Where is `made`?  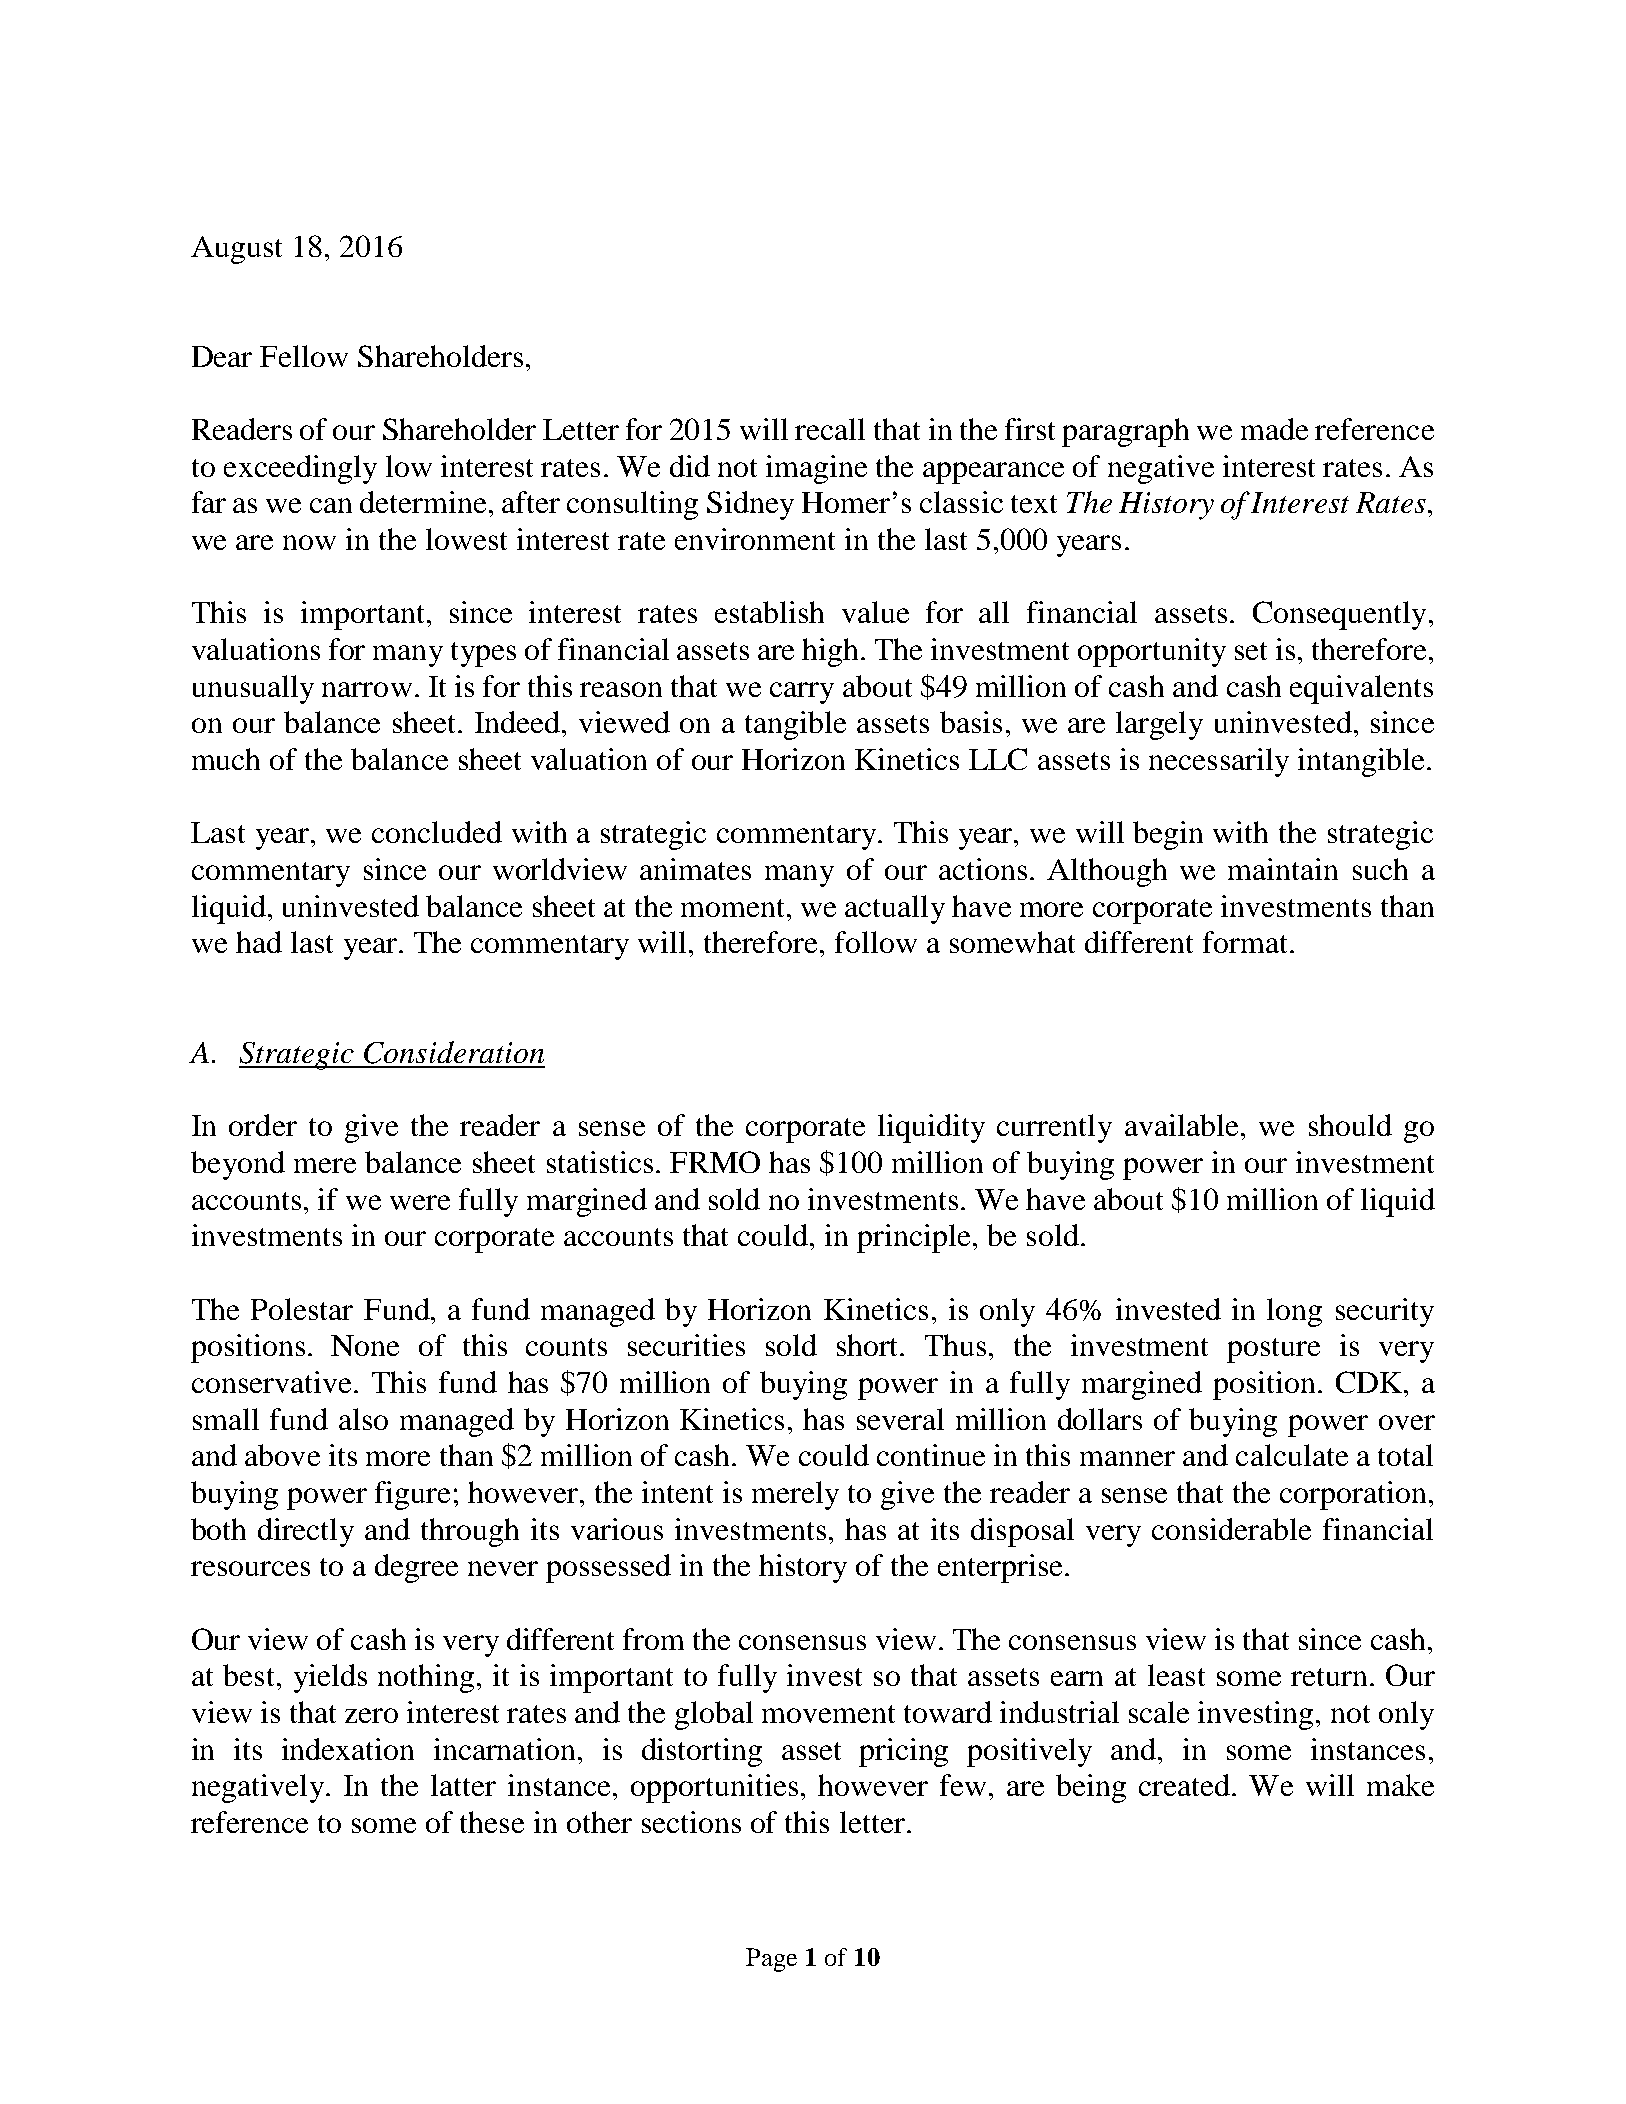 made is located at coordinates (1274, 429).
